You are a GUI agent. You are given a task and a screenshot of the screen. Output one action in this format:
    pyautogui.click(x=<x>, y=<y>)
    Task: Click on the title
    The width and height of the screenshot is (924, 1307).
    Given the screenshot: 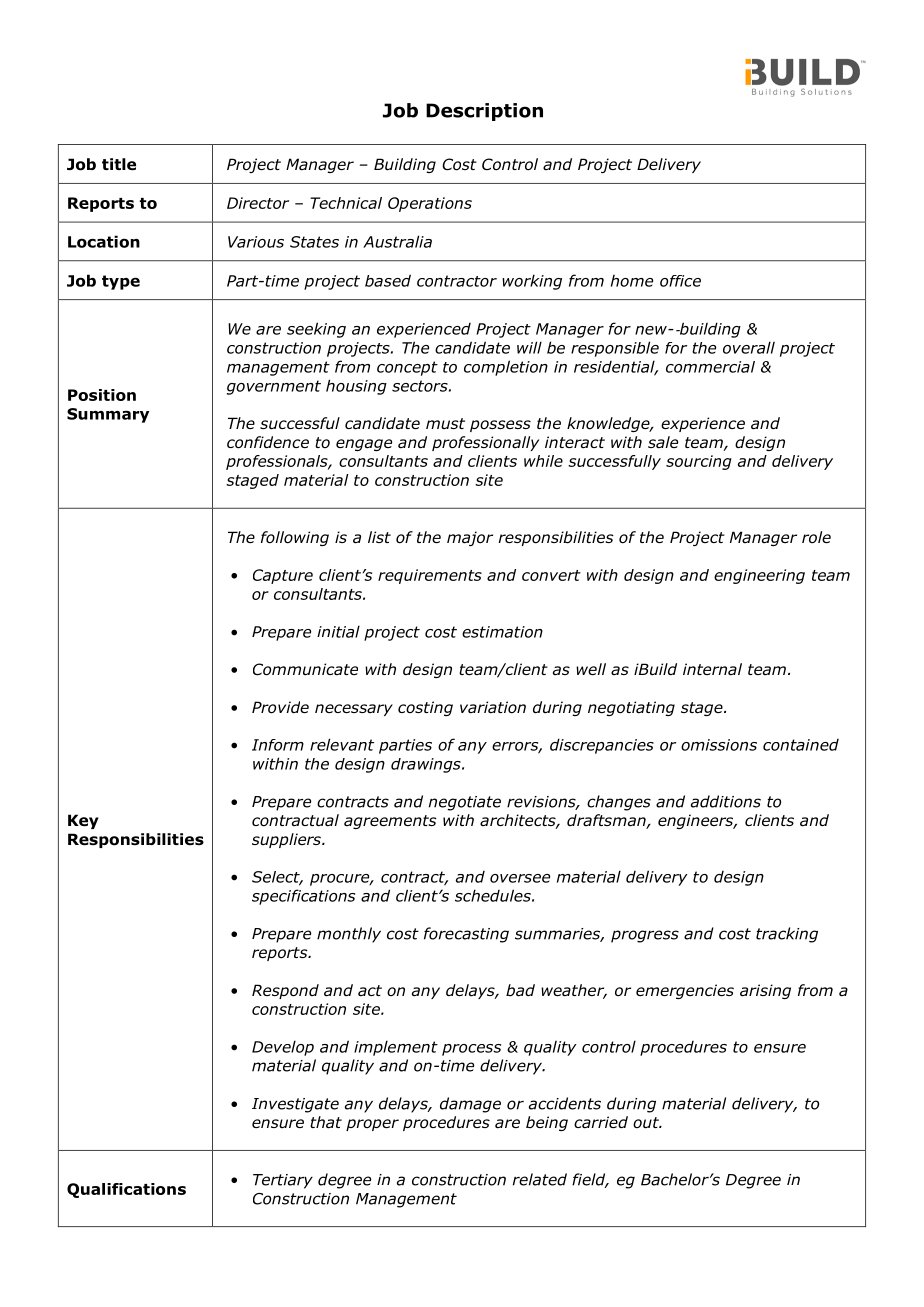 What is the action you would take?
    pyautogui.click(x=119, y=164)
